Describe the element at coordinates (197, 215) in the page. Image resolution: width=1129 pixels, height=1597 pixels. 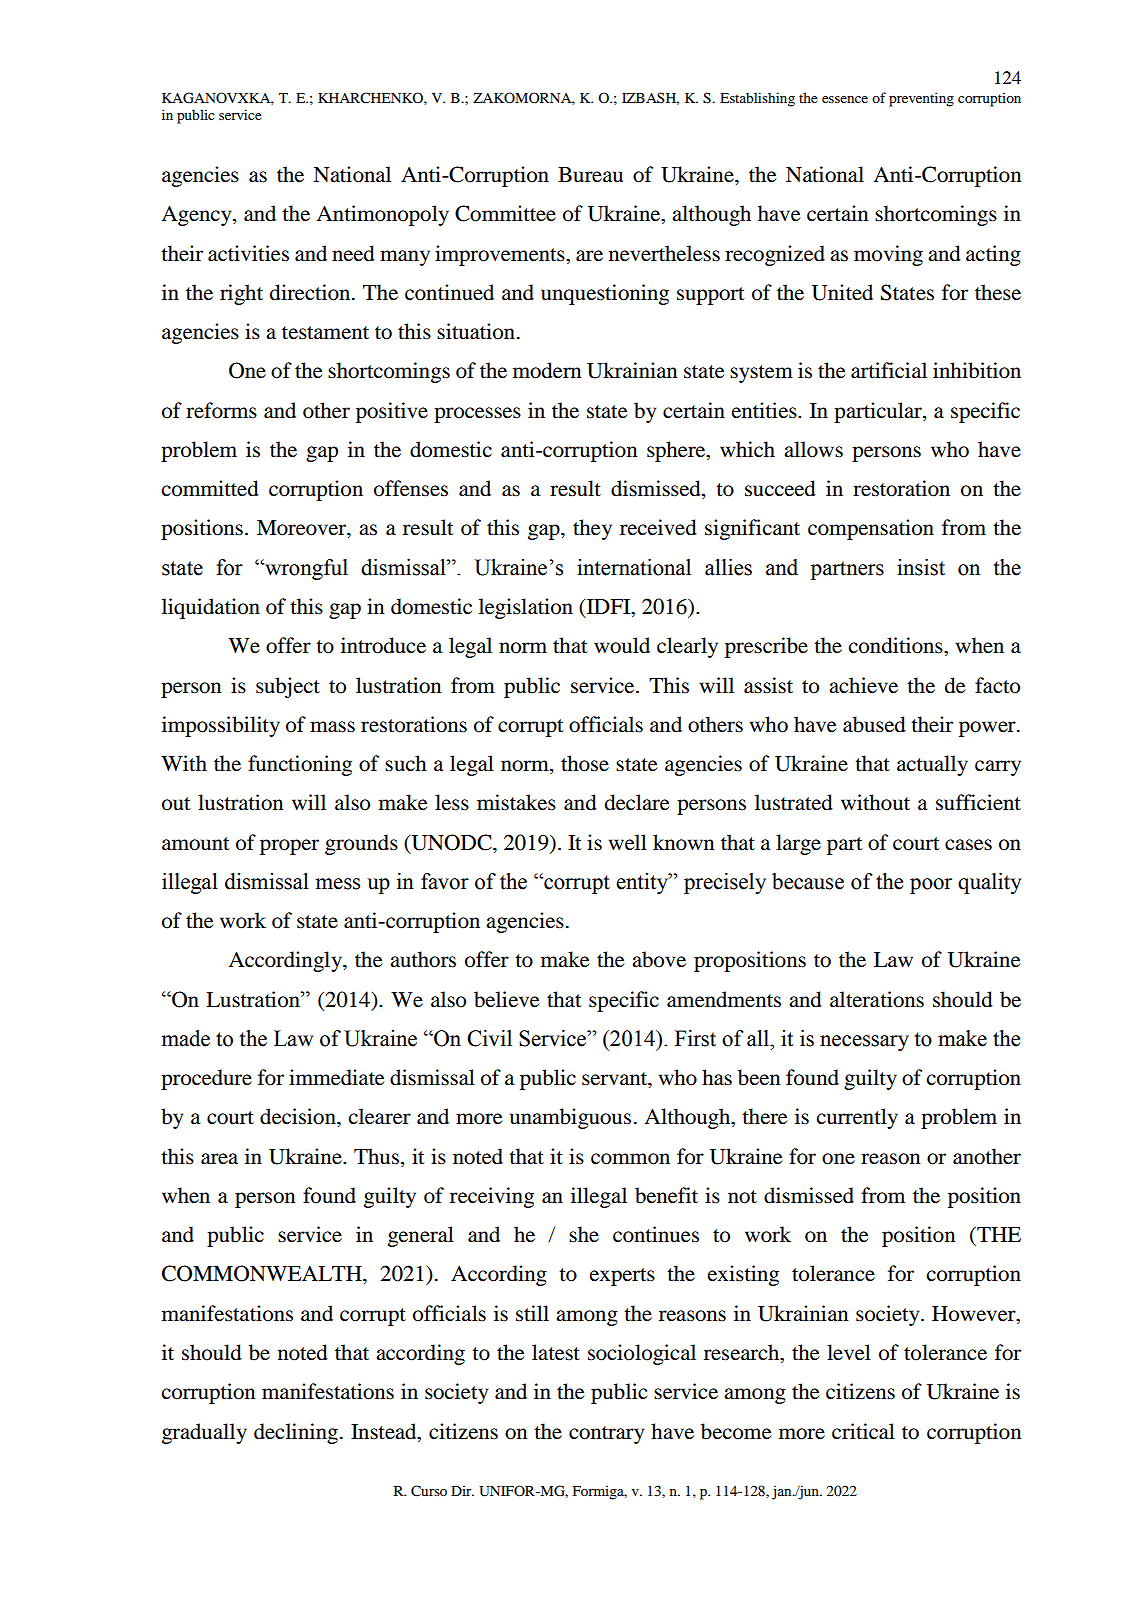
I see `Agency` at that location.
